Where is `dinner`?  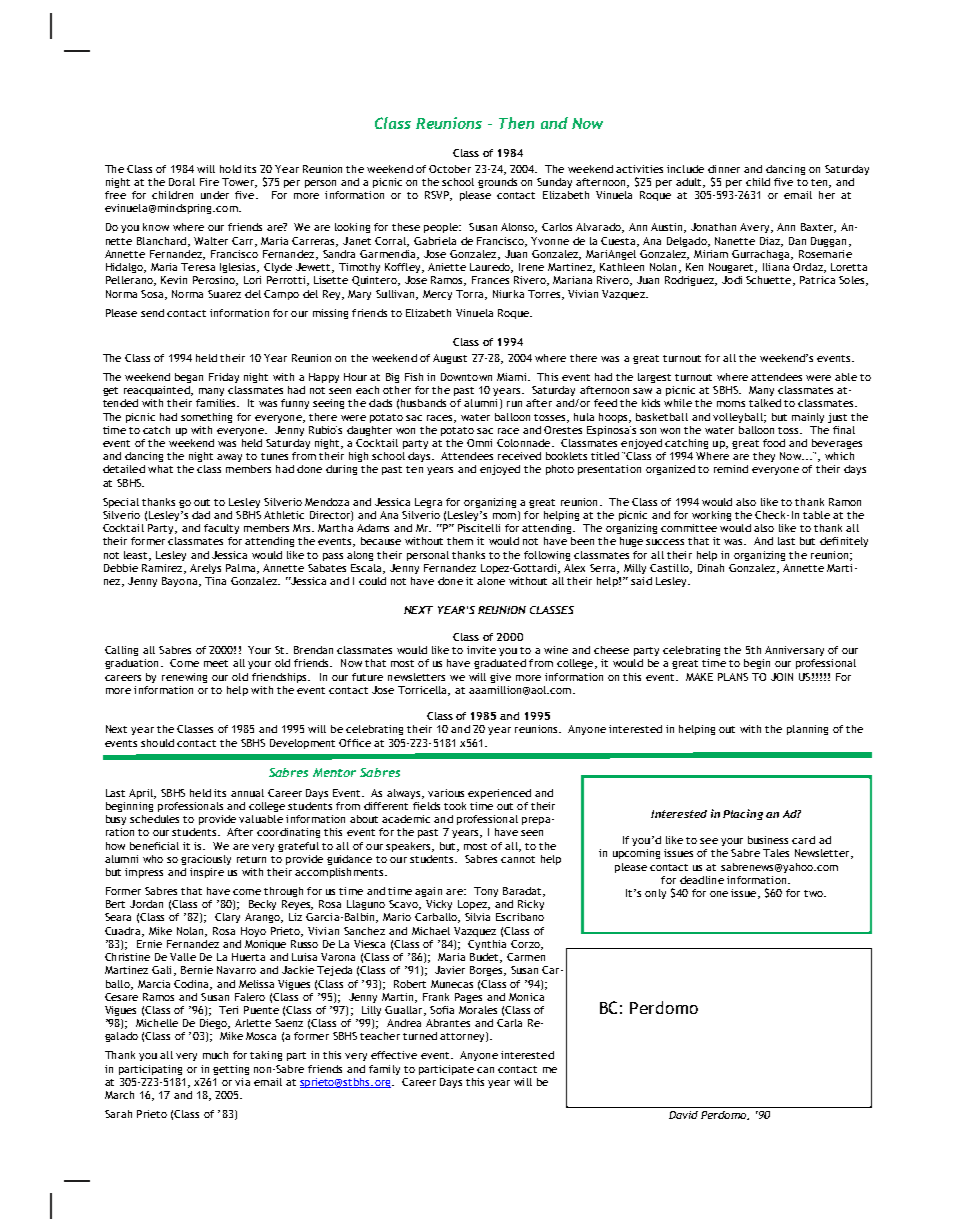
dinner is located at coordinates (724, 169).
